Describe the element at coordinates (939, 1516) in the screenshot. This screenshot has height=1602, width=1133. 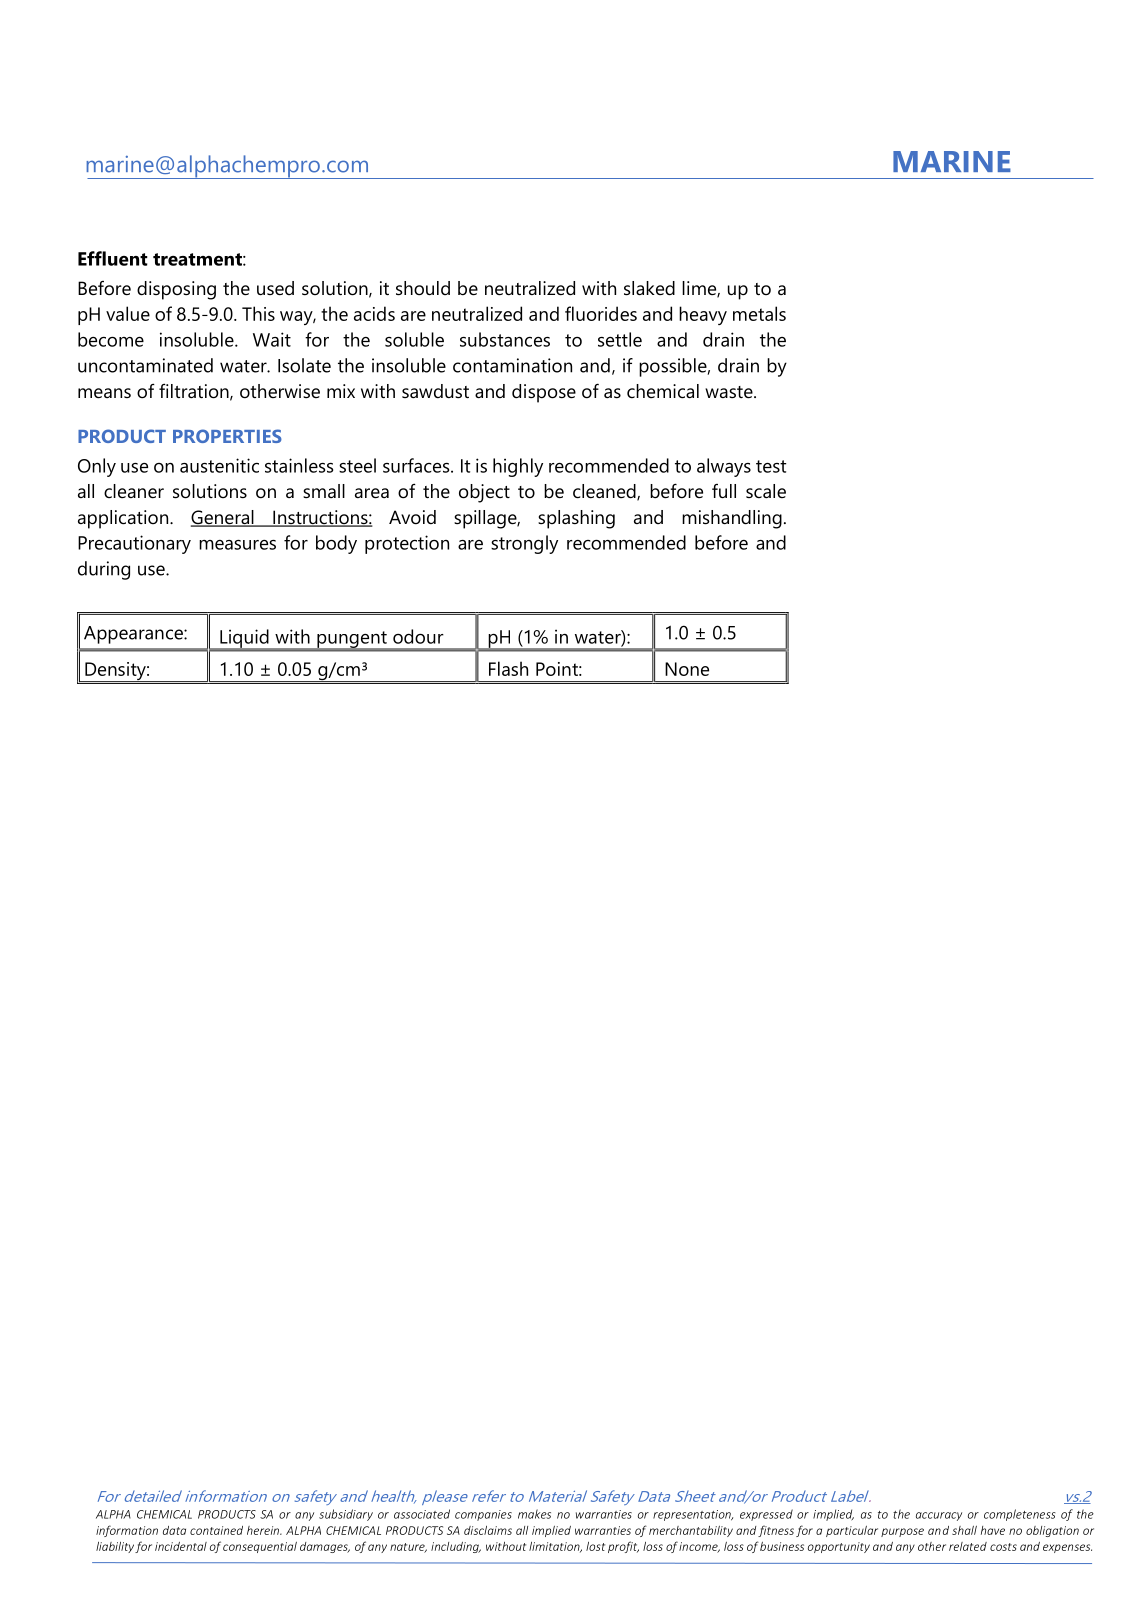
I see `accuracy` at that location.
